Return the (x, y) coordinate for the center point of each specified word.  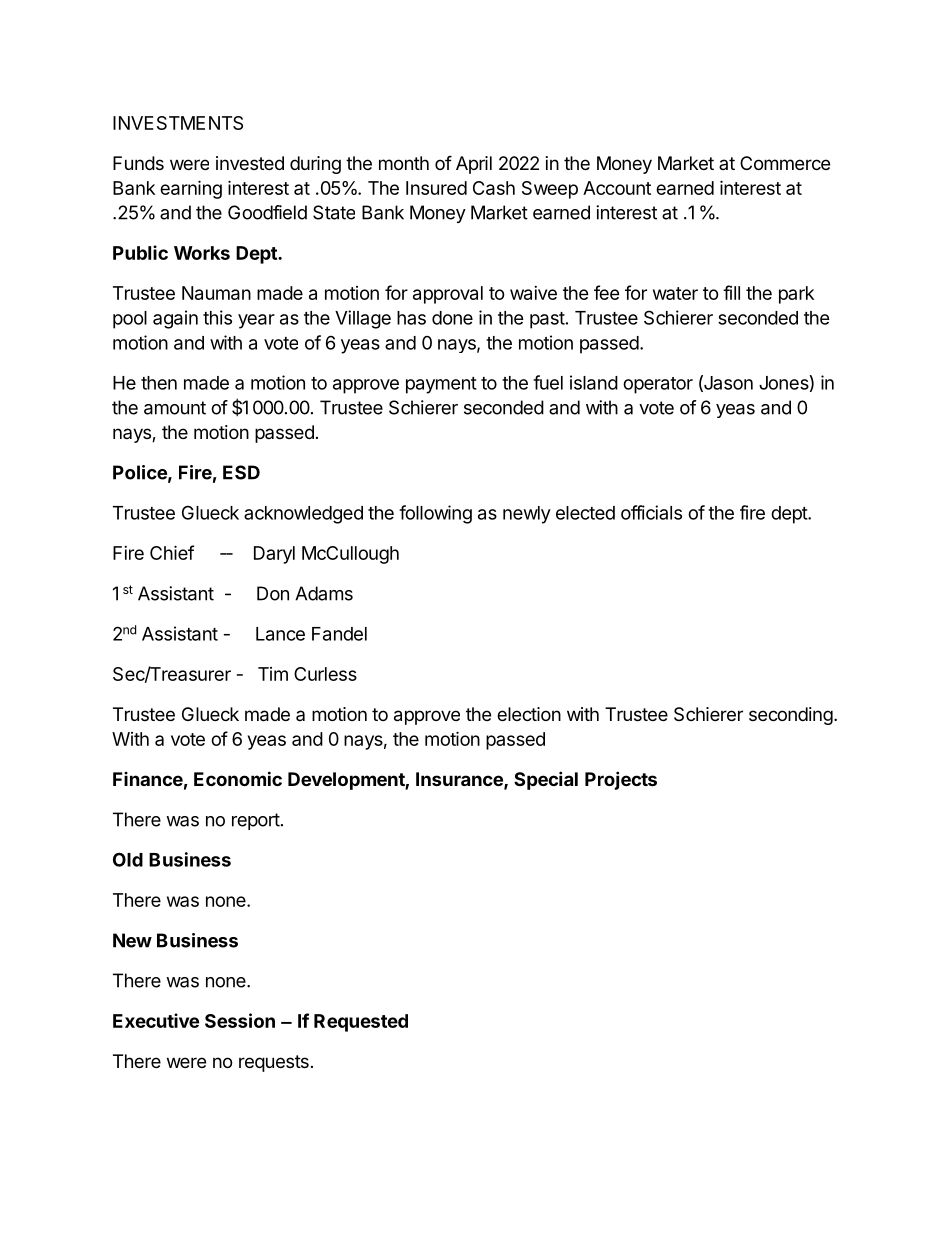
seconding (791, 716)
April (474, 165)
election (529, 714)
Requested (361, 1023)
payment (441, 385)
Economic (238, 778)
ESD (241, 472)
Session (240, 1020)
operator (658, 385)
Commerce (785, 163)
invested (250, 163)
